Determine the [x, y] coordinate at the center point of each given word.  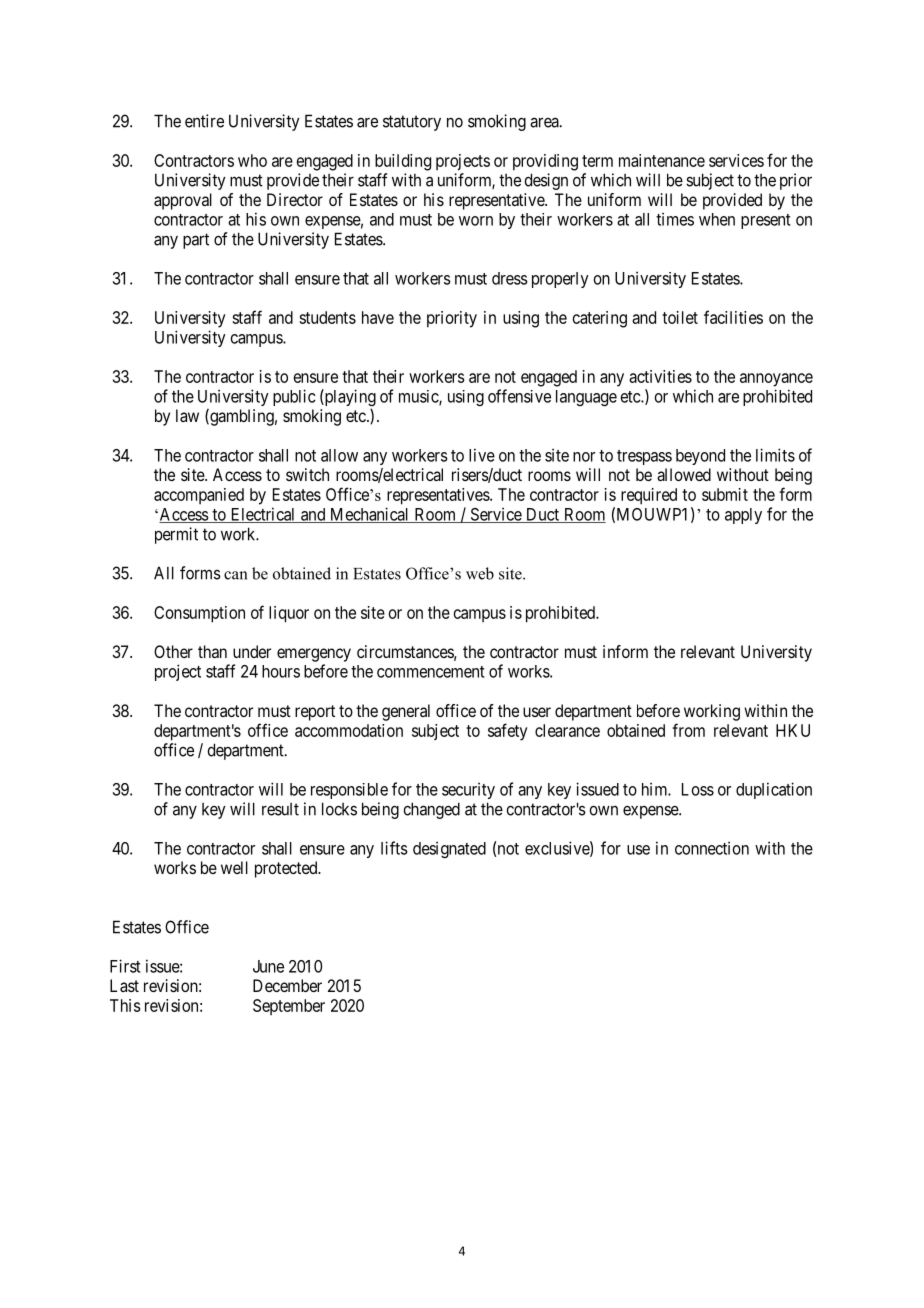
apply [743, 516]
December [287, 985]
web [480, 573]
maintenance [662, 160]
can [235, 575]
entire [204, 121]
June [268, 966]
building [403, 162]
